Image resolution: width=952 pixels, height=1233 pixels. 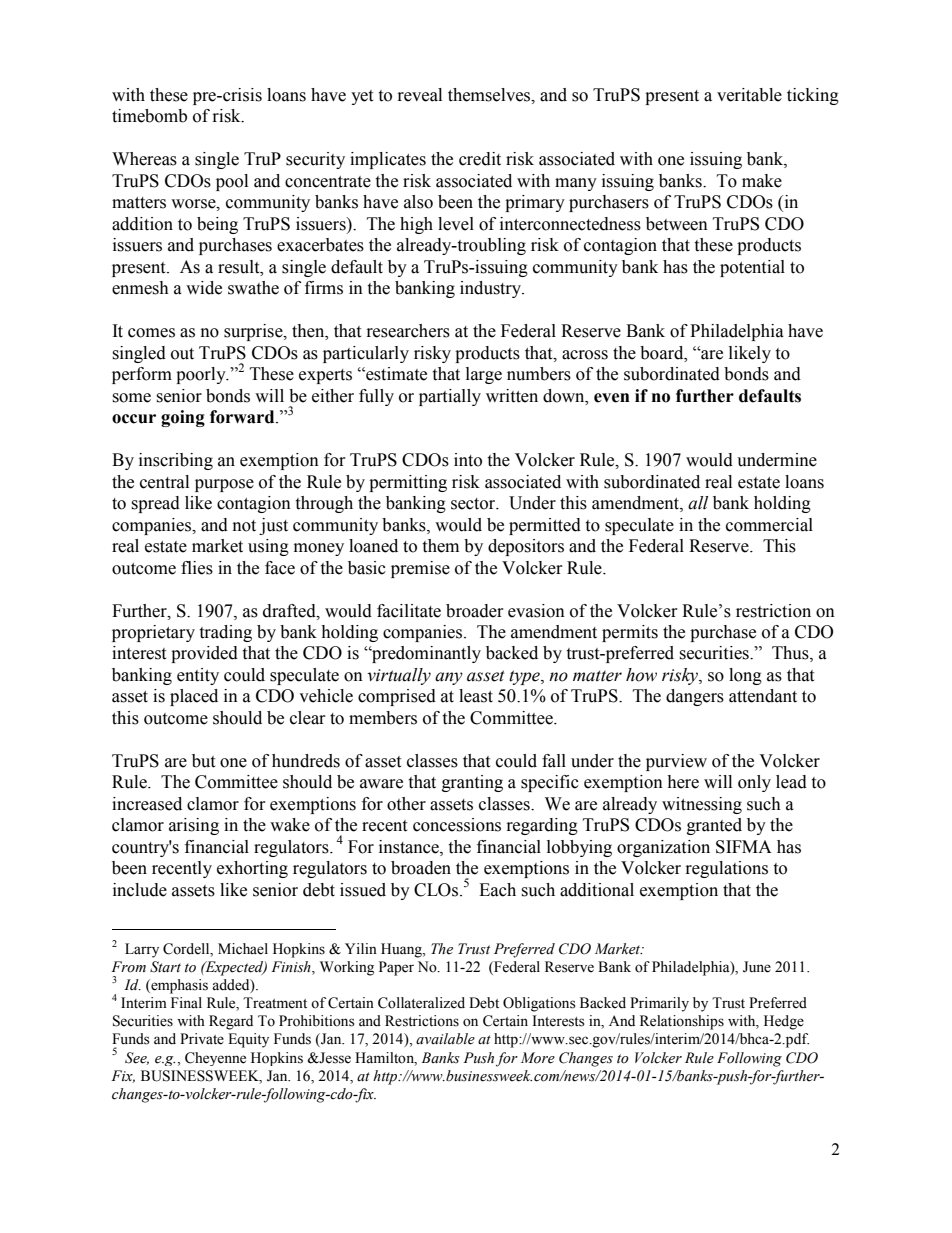 What do you see at coordinates (763, 696) in the screenshot?
I see `attendant` at bounding box center [763, 696].
